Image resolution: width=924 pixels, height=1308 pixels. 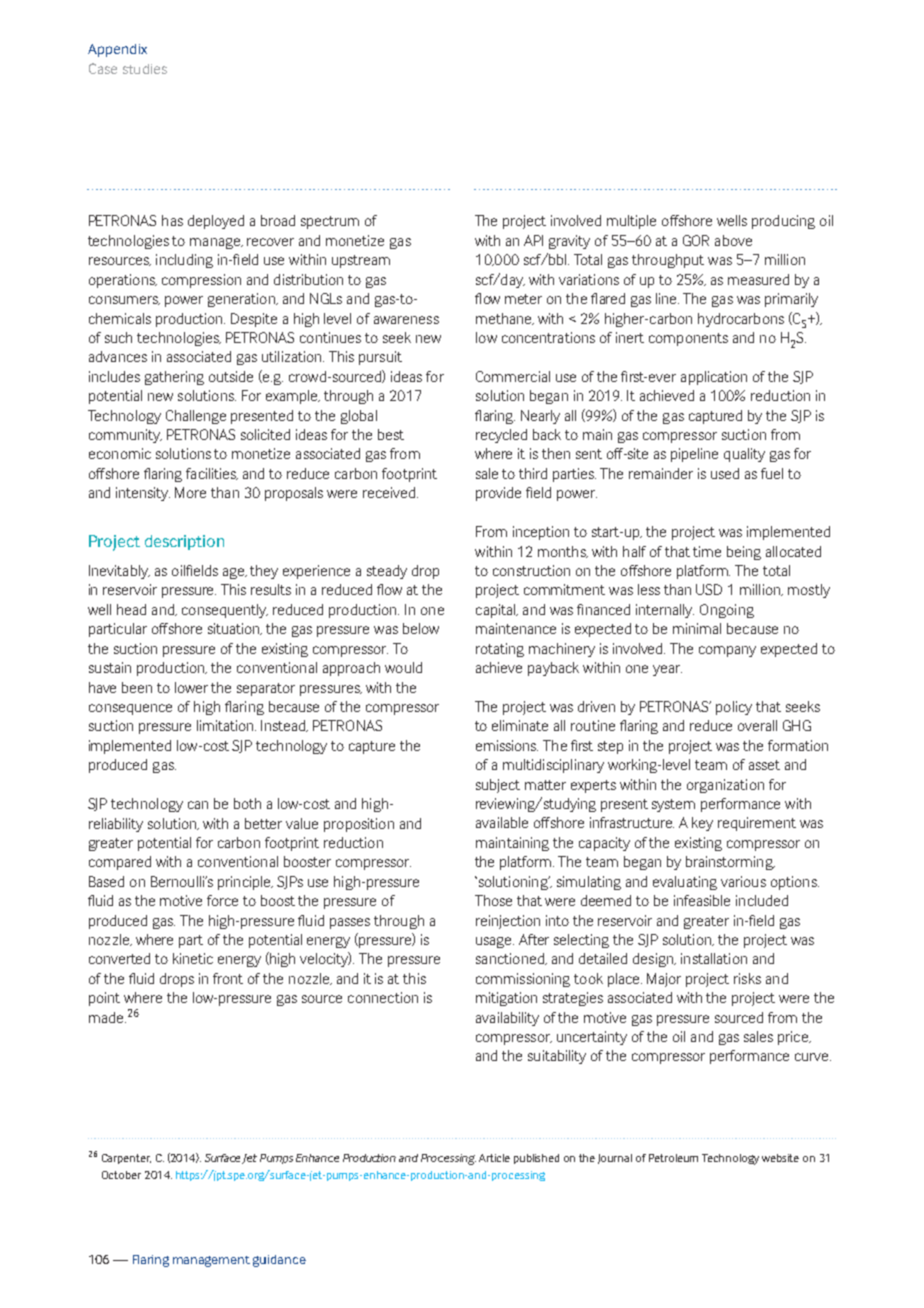 What do you see at coordinates (783, 222) in the page?
I see `producing` at bounding box center [783, 222].
